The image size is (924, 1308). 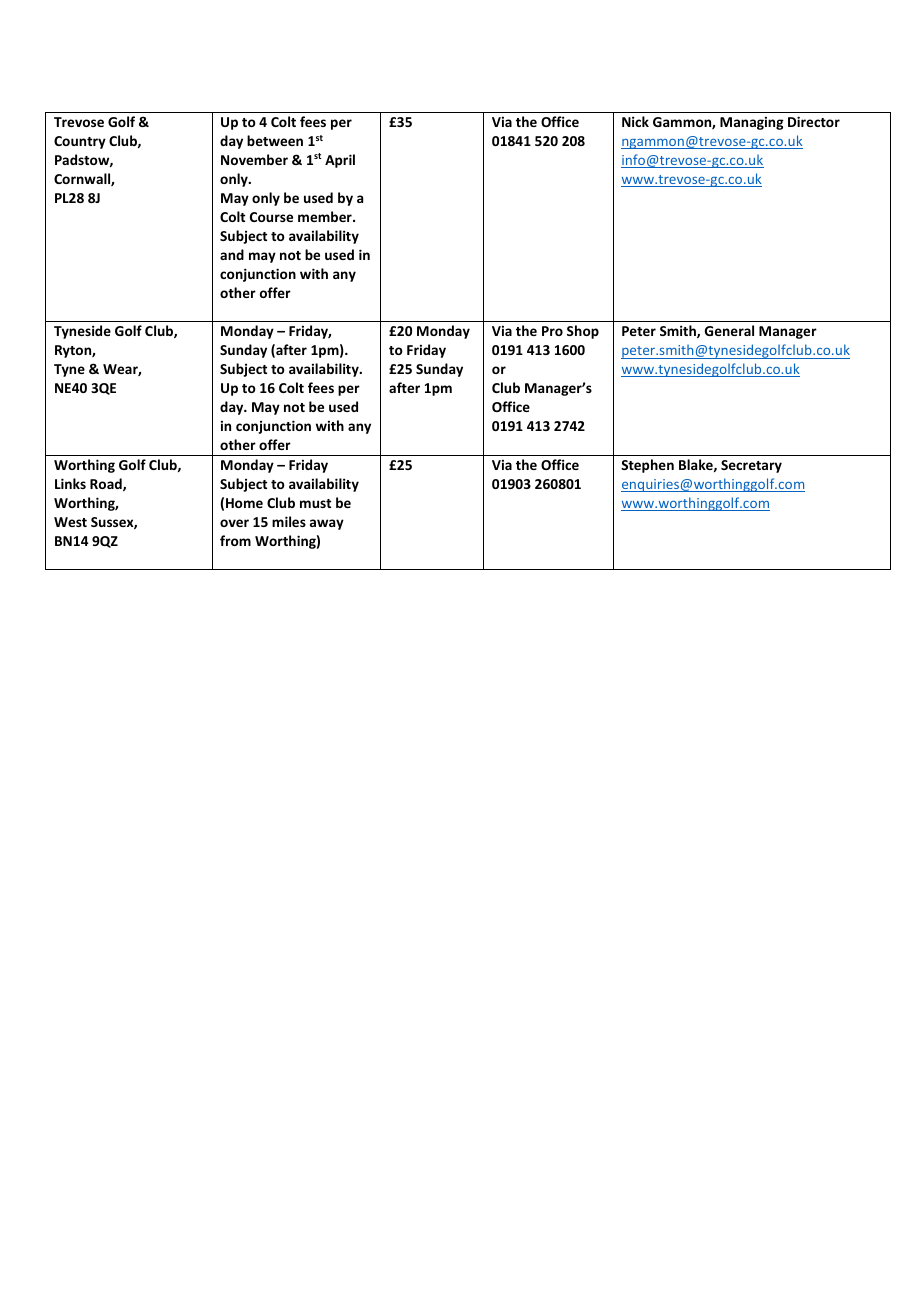 I want to click on Pro, so click(x=552, y=331).
